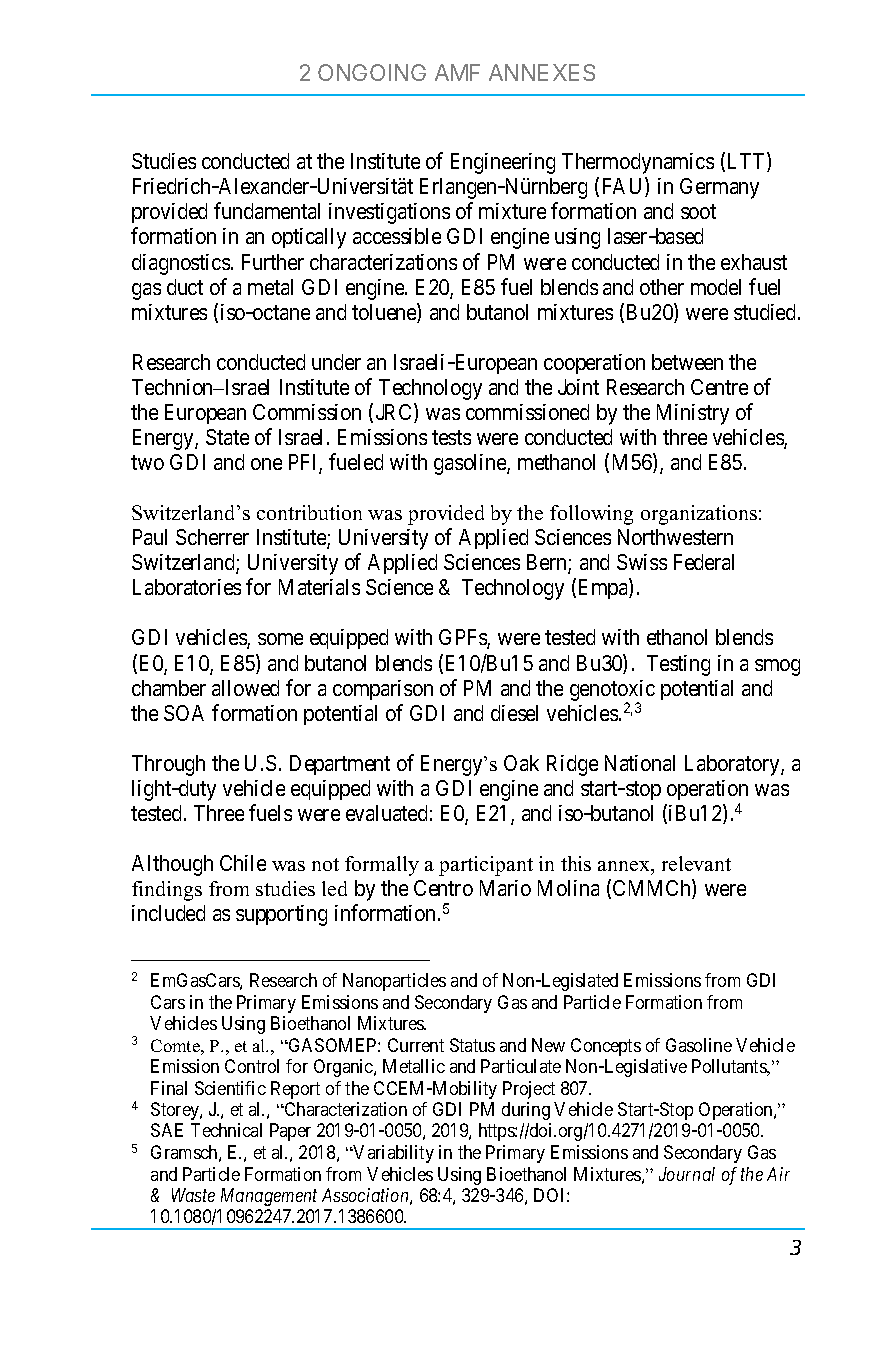  What do you see at coordinates (184, 713) in the screenshot?
I see `SOA` at bounding box center [184, 713].
